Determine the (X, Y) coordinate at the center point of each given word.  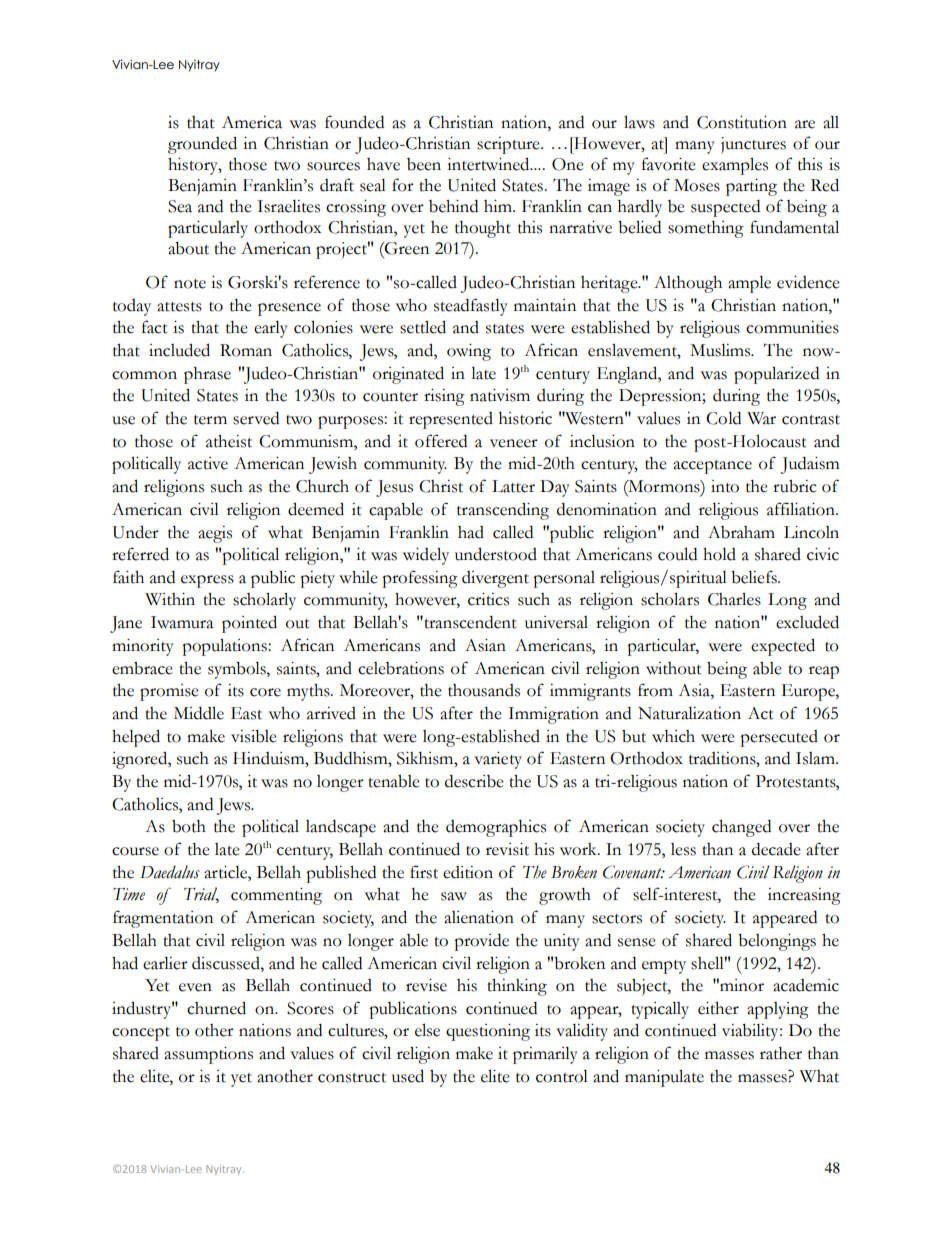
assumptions (208, 1055)
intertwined (489, 164)
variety (498, 760)
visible (254, 736)
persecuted (779, 738)
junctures (753, 145)
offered (441, 441)
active (208, 463)
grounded (202, 145)
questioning (488, 1032)
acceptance (712, 467)
